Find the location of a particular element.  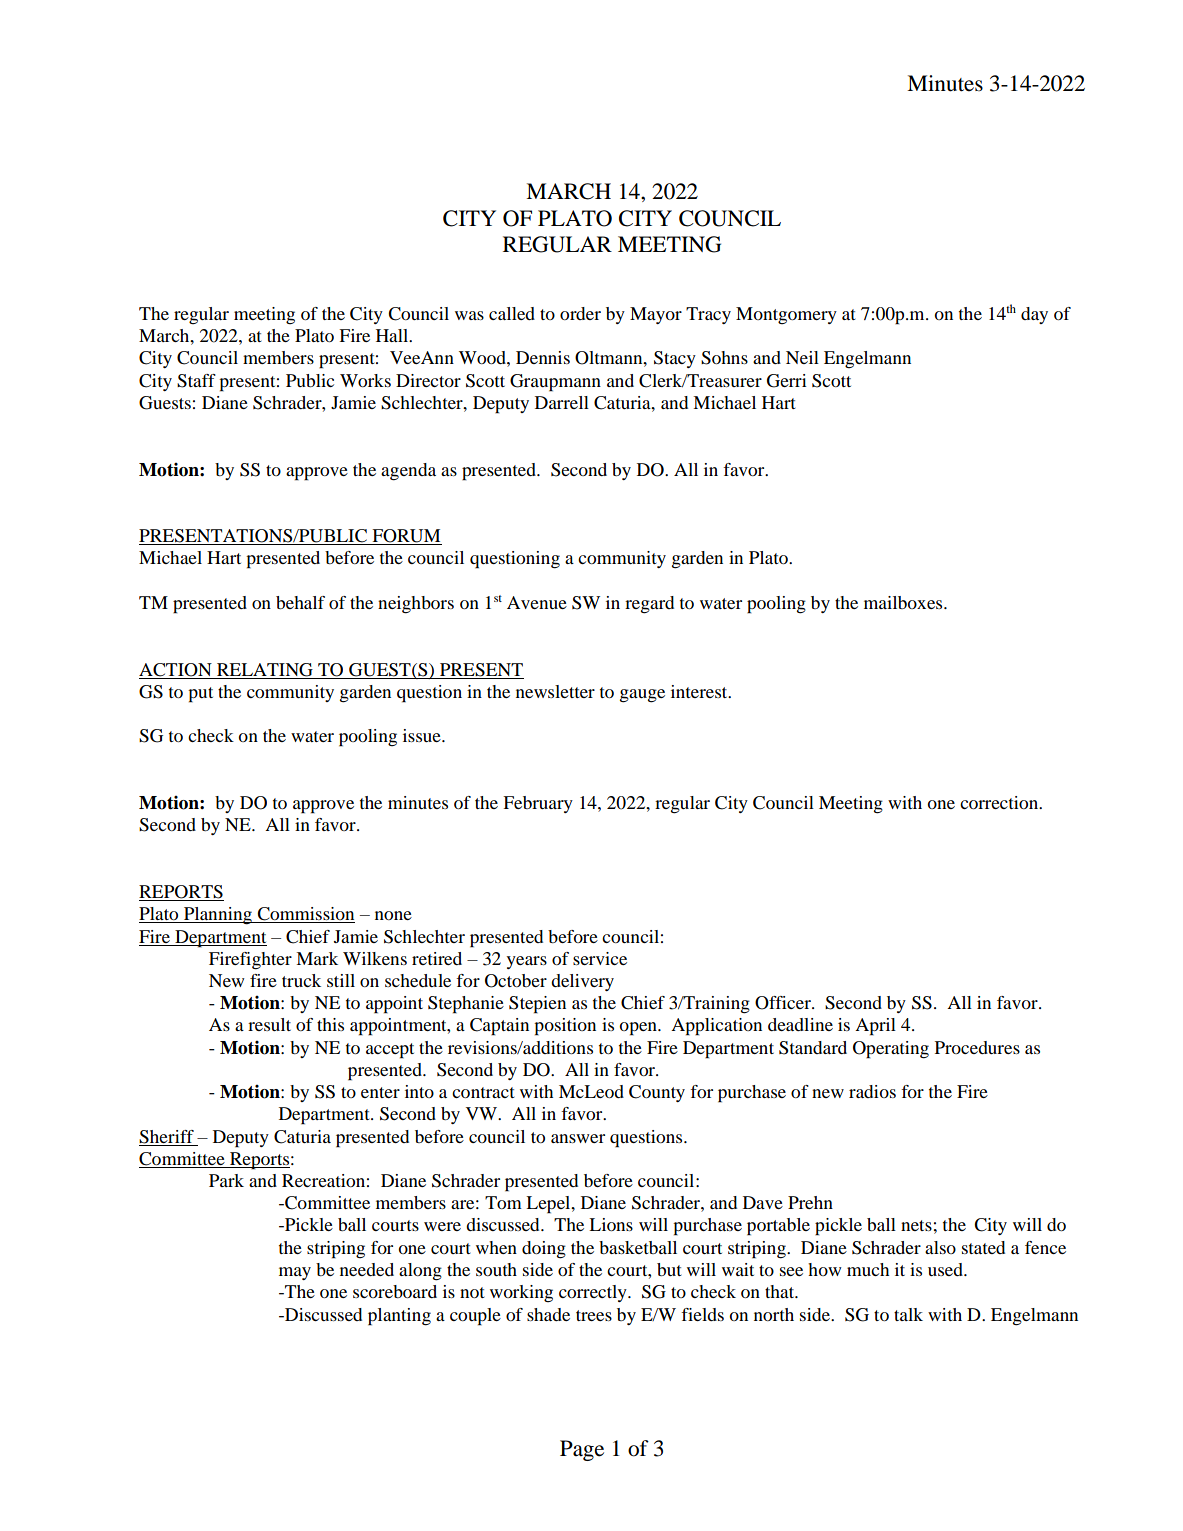

planting is located at coordinates (399, 1317).
